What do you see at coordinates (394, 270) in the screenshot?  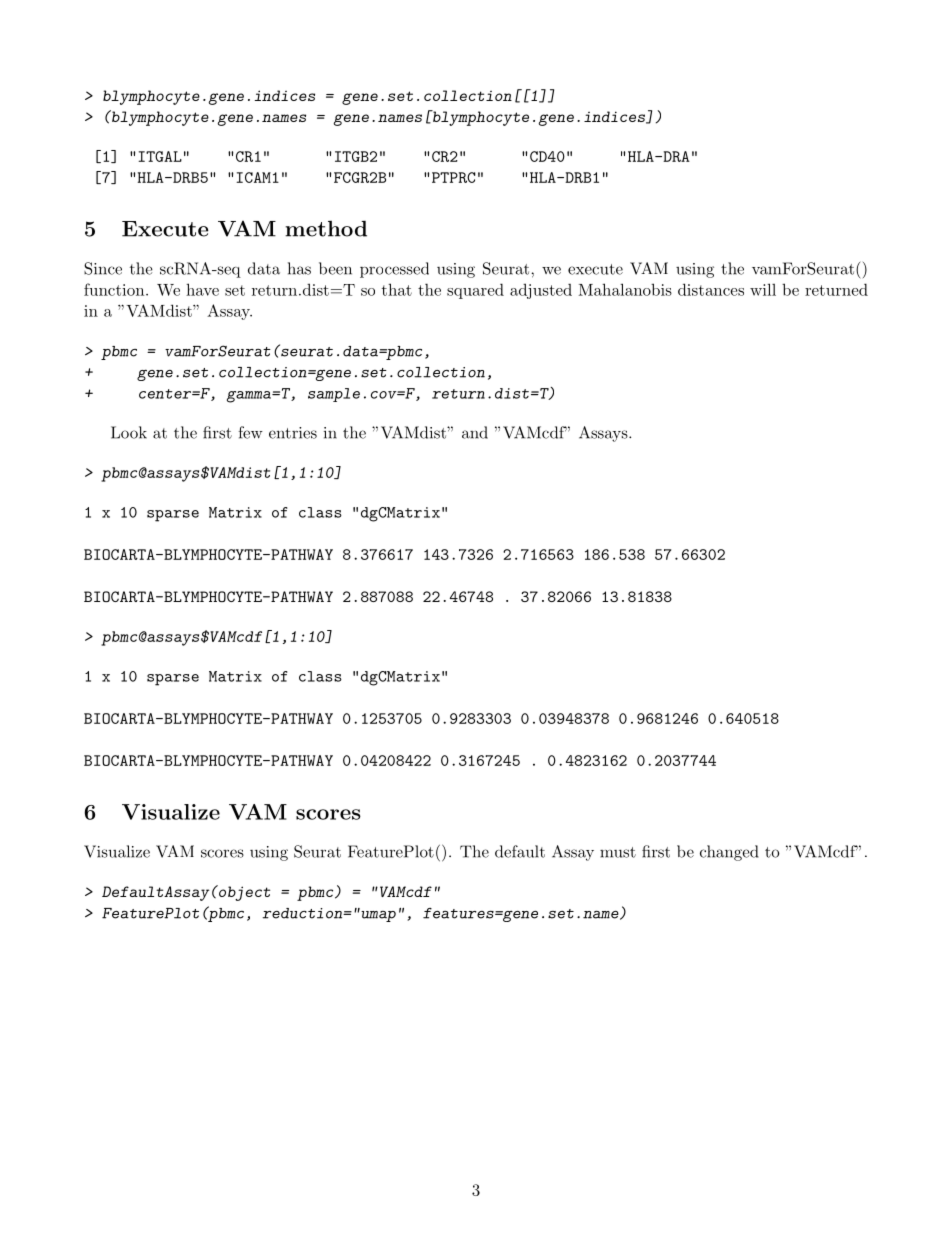 I see `processed` at bounding box center [394, 270].
